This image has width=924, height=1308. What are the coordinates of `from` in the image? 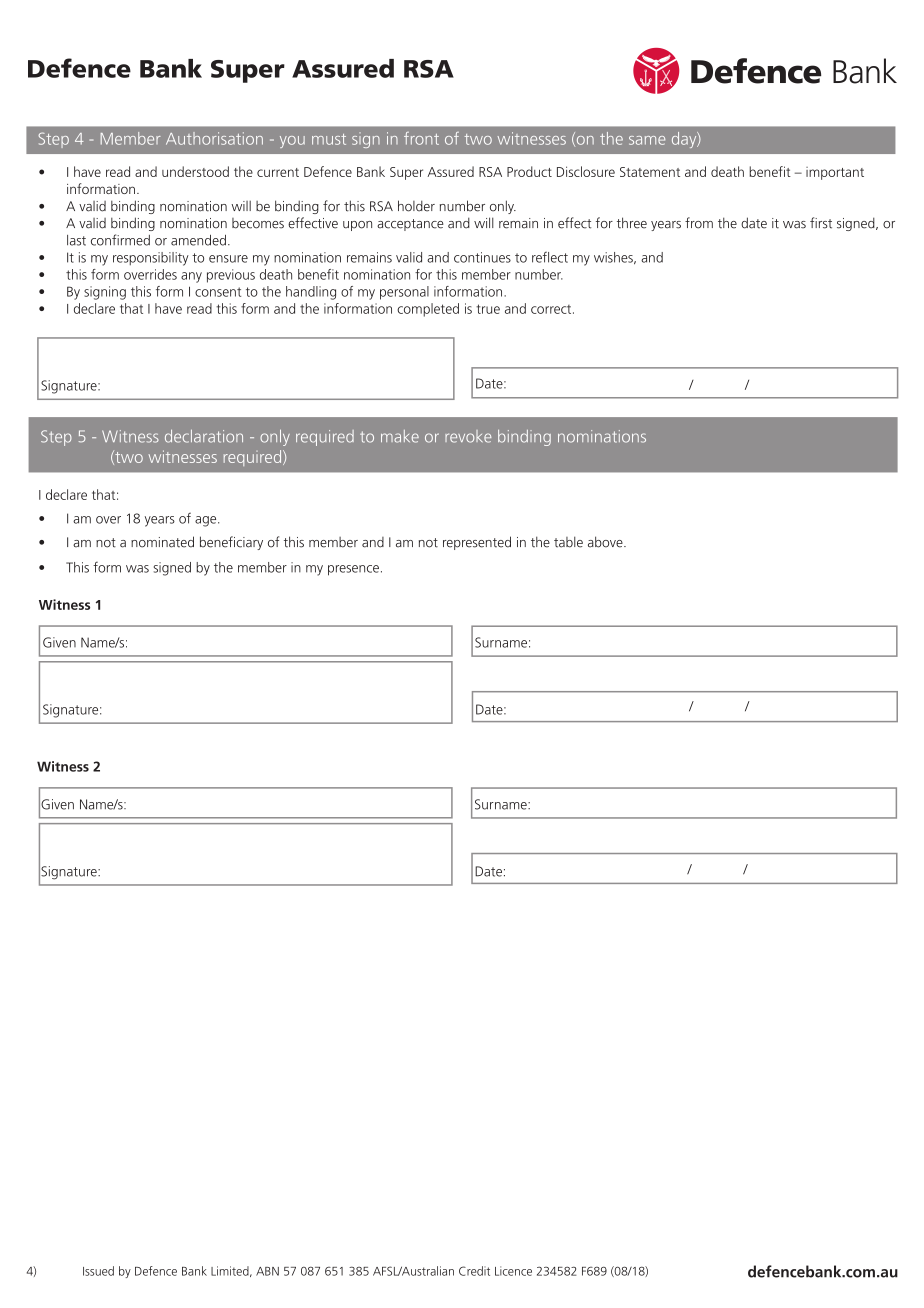 It's located at (699, 223).
